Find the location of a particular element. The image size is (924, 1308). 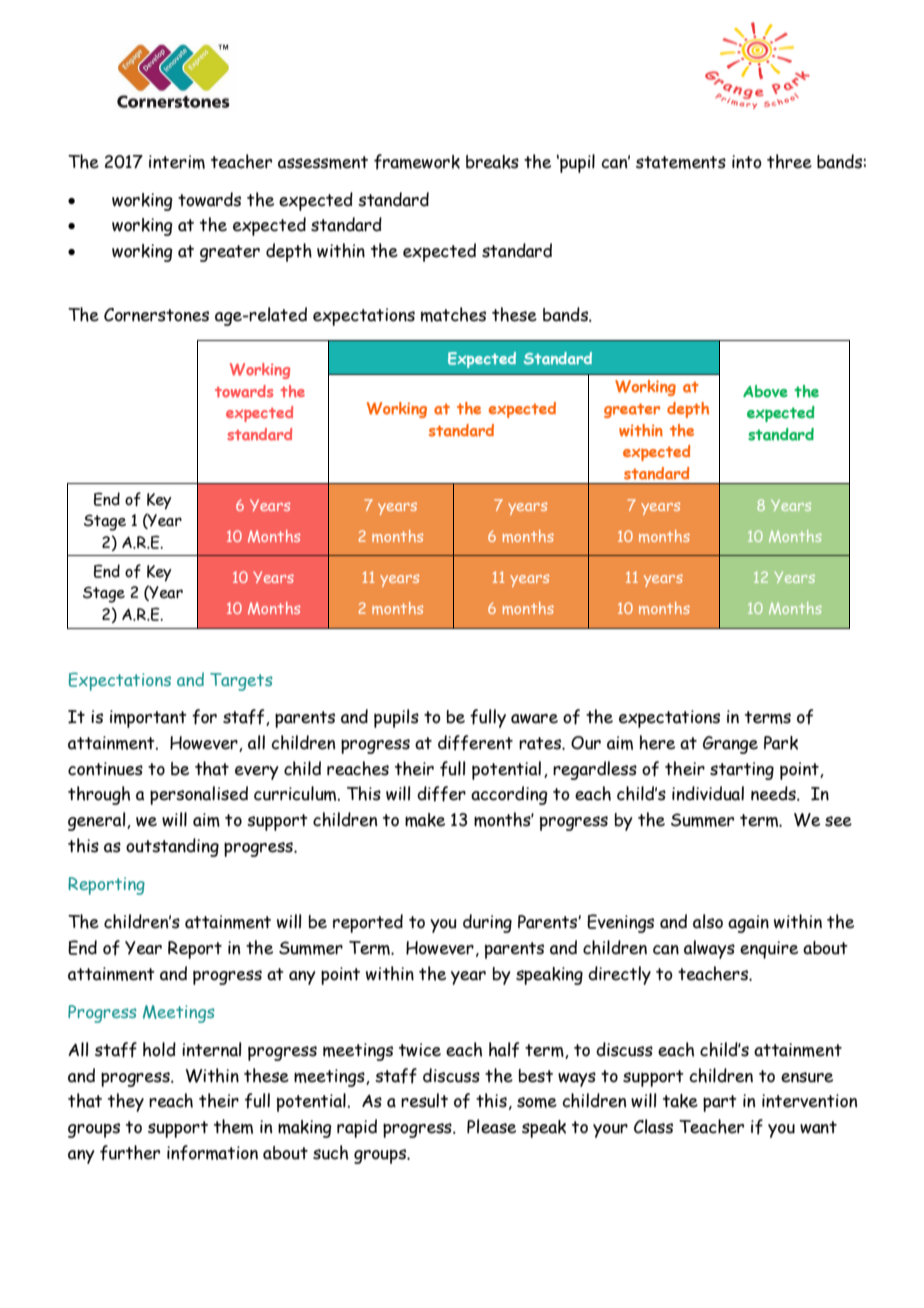

personalised is located at coordinates (199, 795).
